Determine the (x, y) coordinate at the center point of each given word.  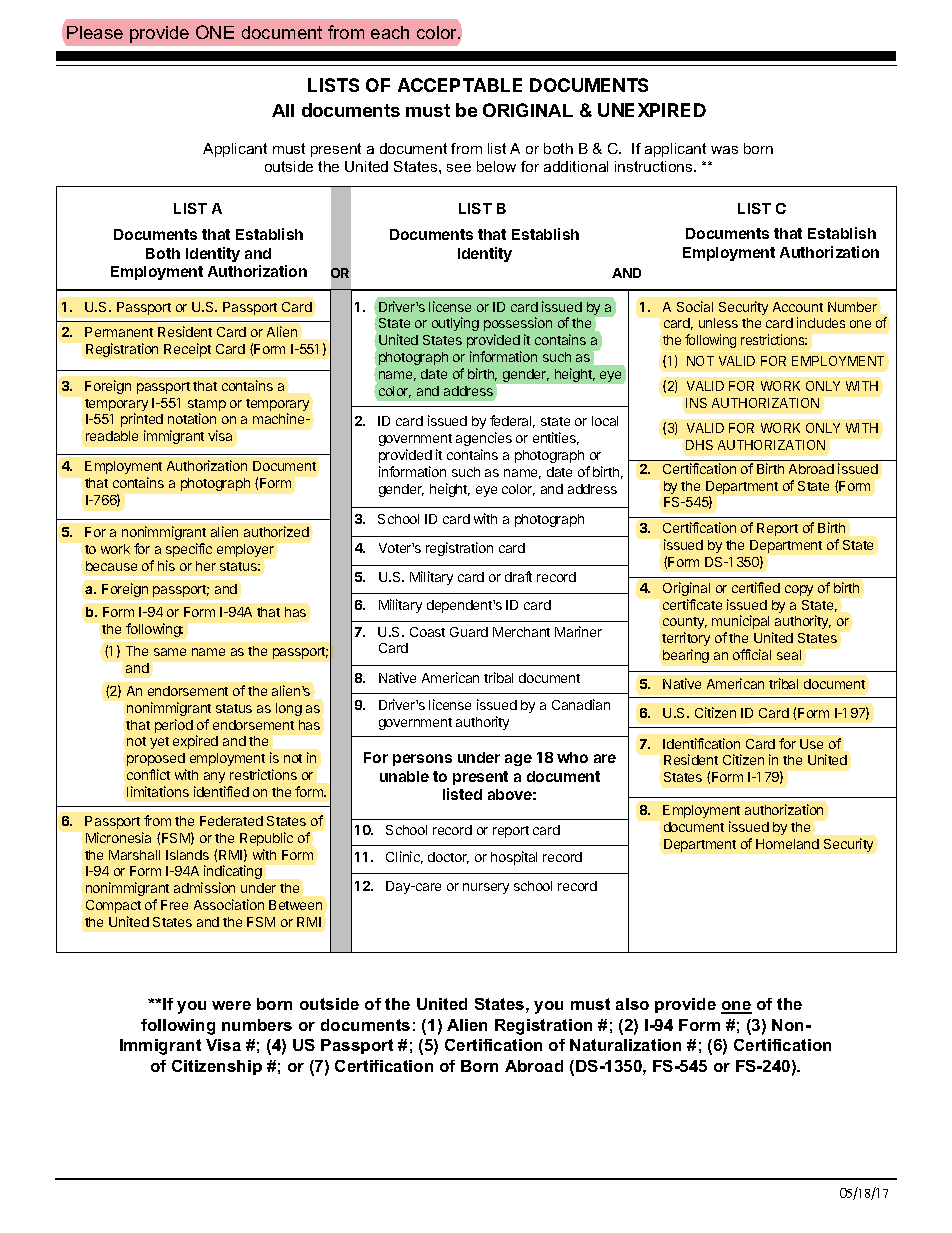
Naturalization (625, 1045)
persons (422, 760)
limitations (158, 791)
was (724, 150)
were (231, 1005)
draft (518, 576)
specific (189, 550)
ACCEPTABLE (460, 85)
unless (718, 323)
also (632, 1004)
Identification (701, 743)
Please (95, 32)
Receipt (187, 350)
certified (756, 587)
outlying (455, 324)
